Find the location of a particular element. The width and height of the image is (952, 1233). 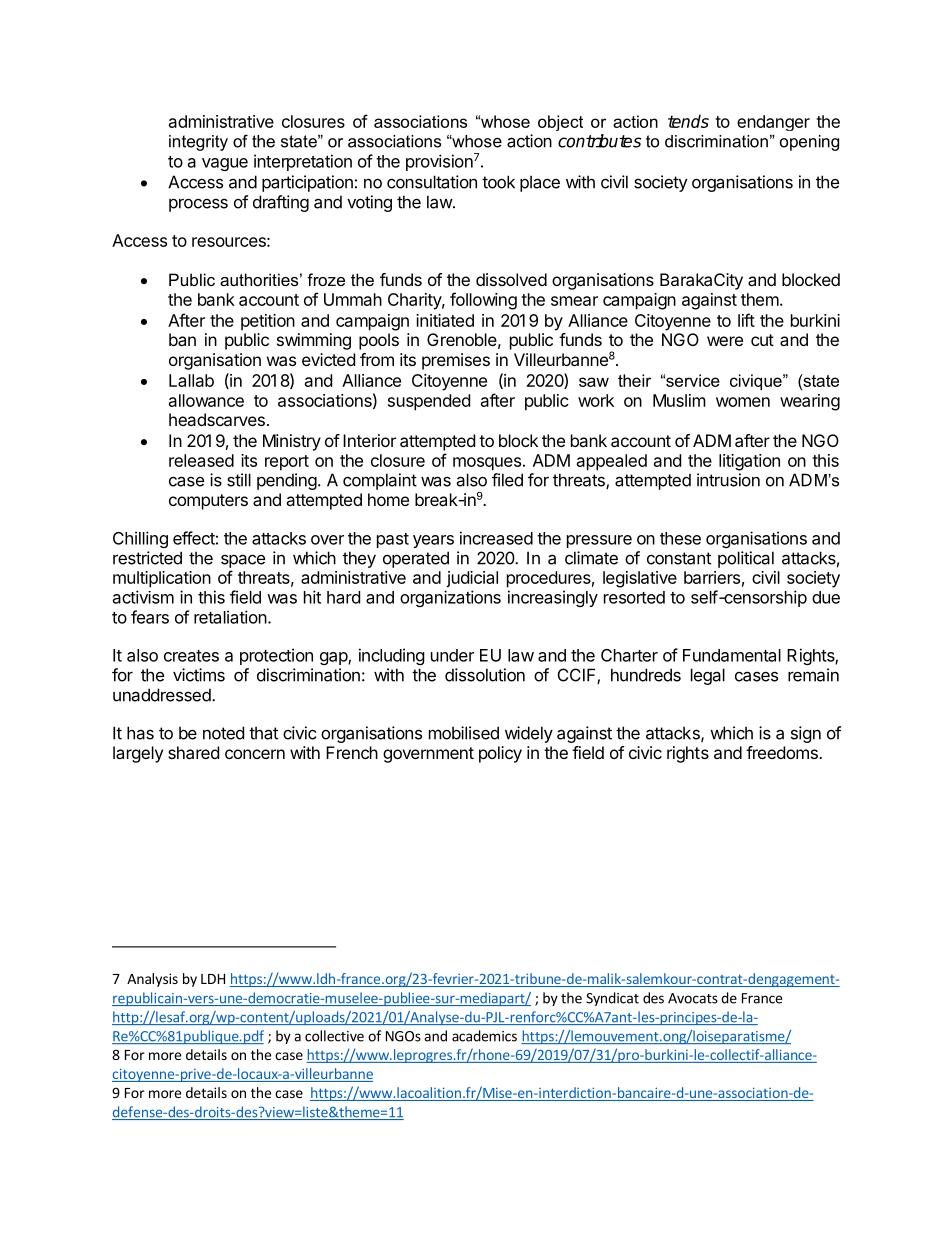

freedoms is located at coordinates (783, 752).
